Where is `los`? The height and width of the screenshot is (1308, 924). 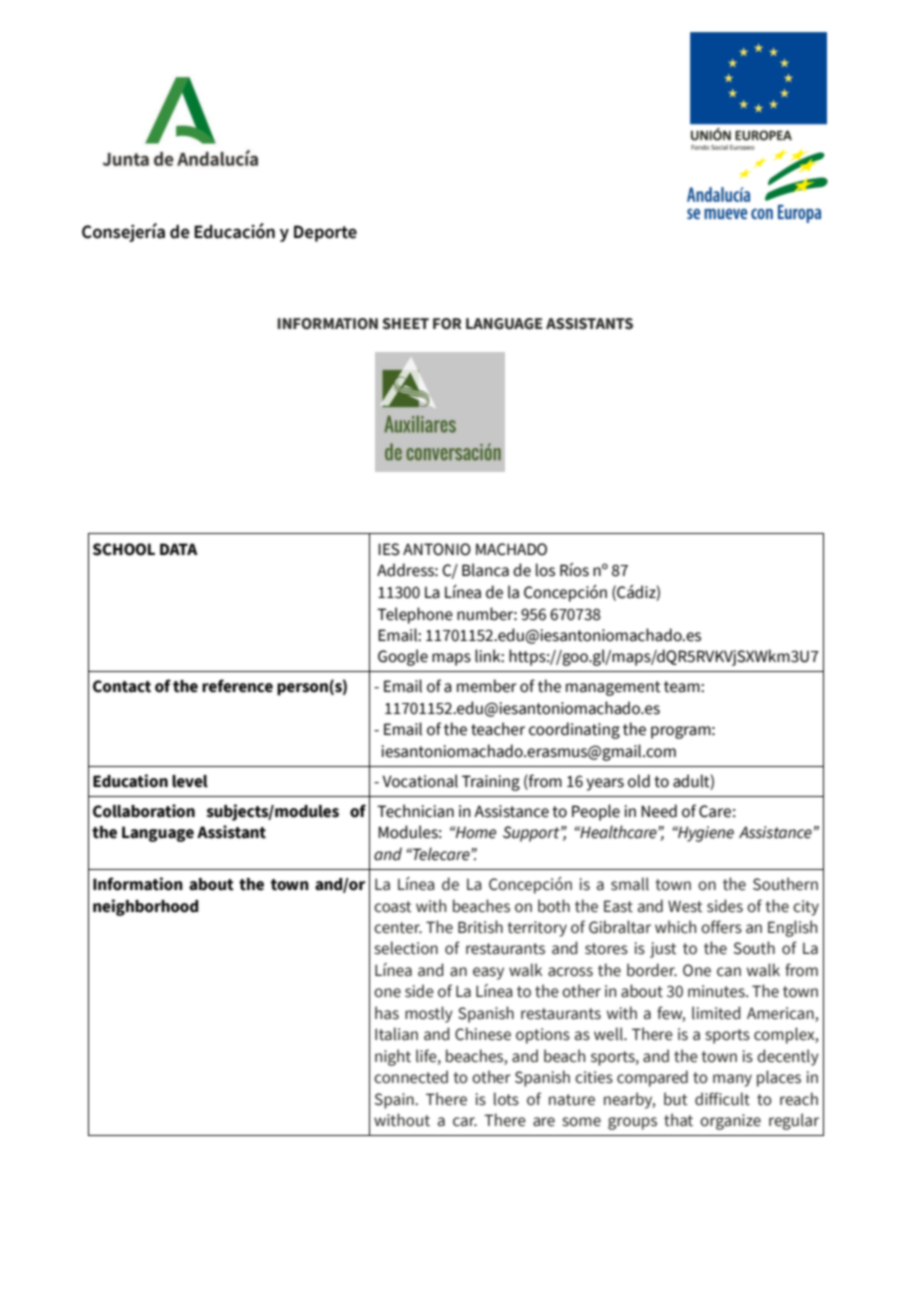
los is located at coordinates (545, 570).
